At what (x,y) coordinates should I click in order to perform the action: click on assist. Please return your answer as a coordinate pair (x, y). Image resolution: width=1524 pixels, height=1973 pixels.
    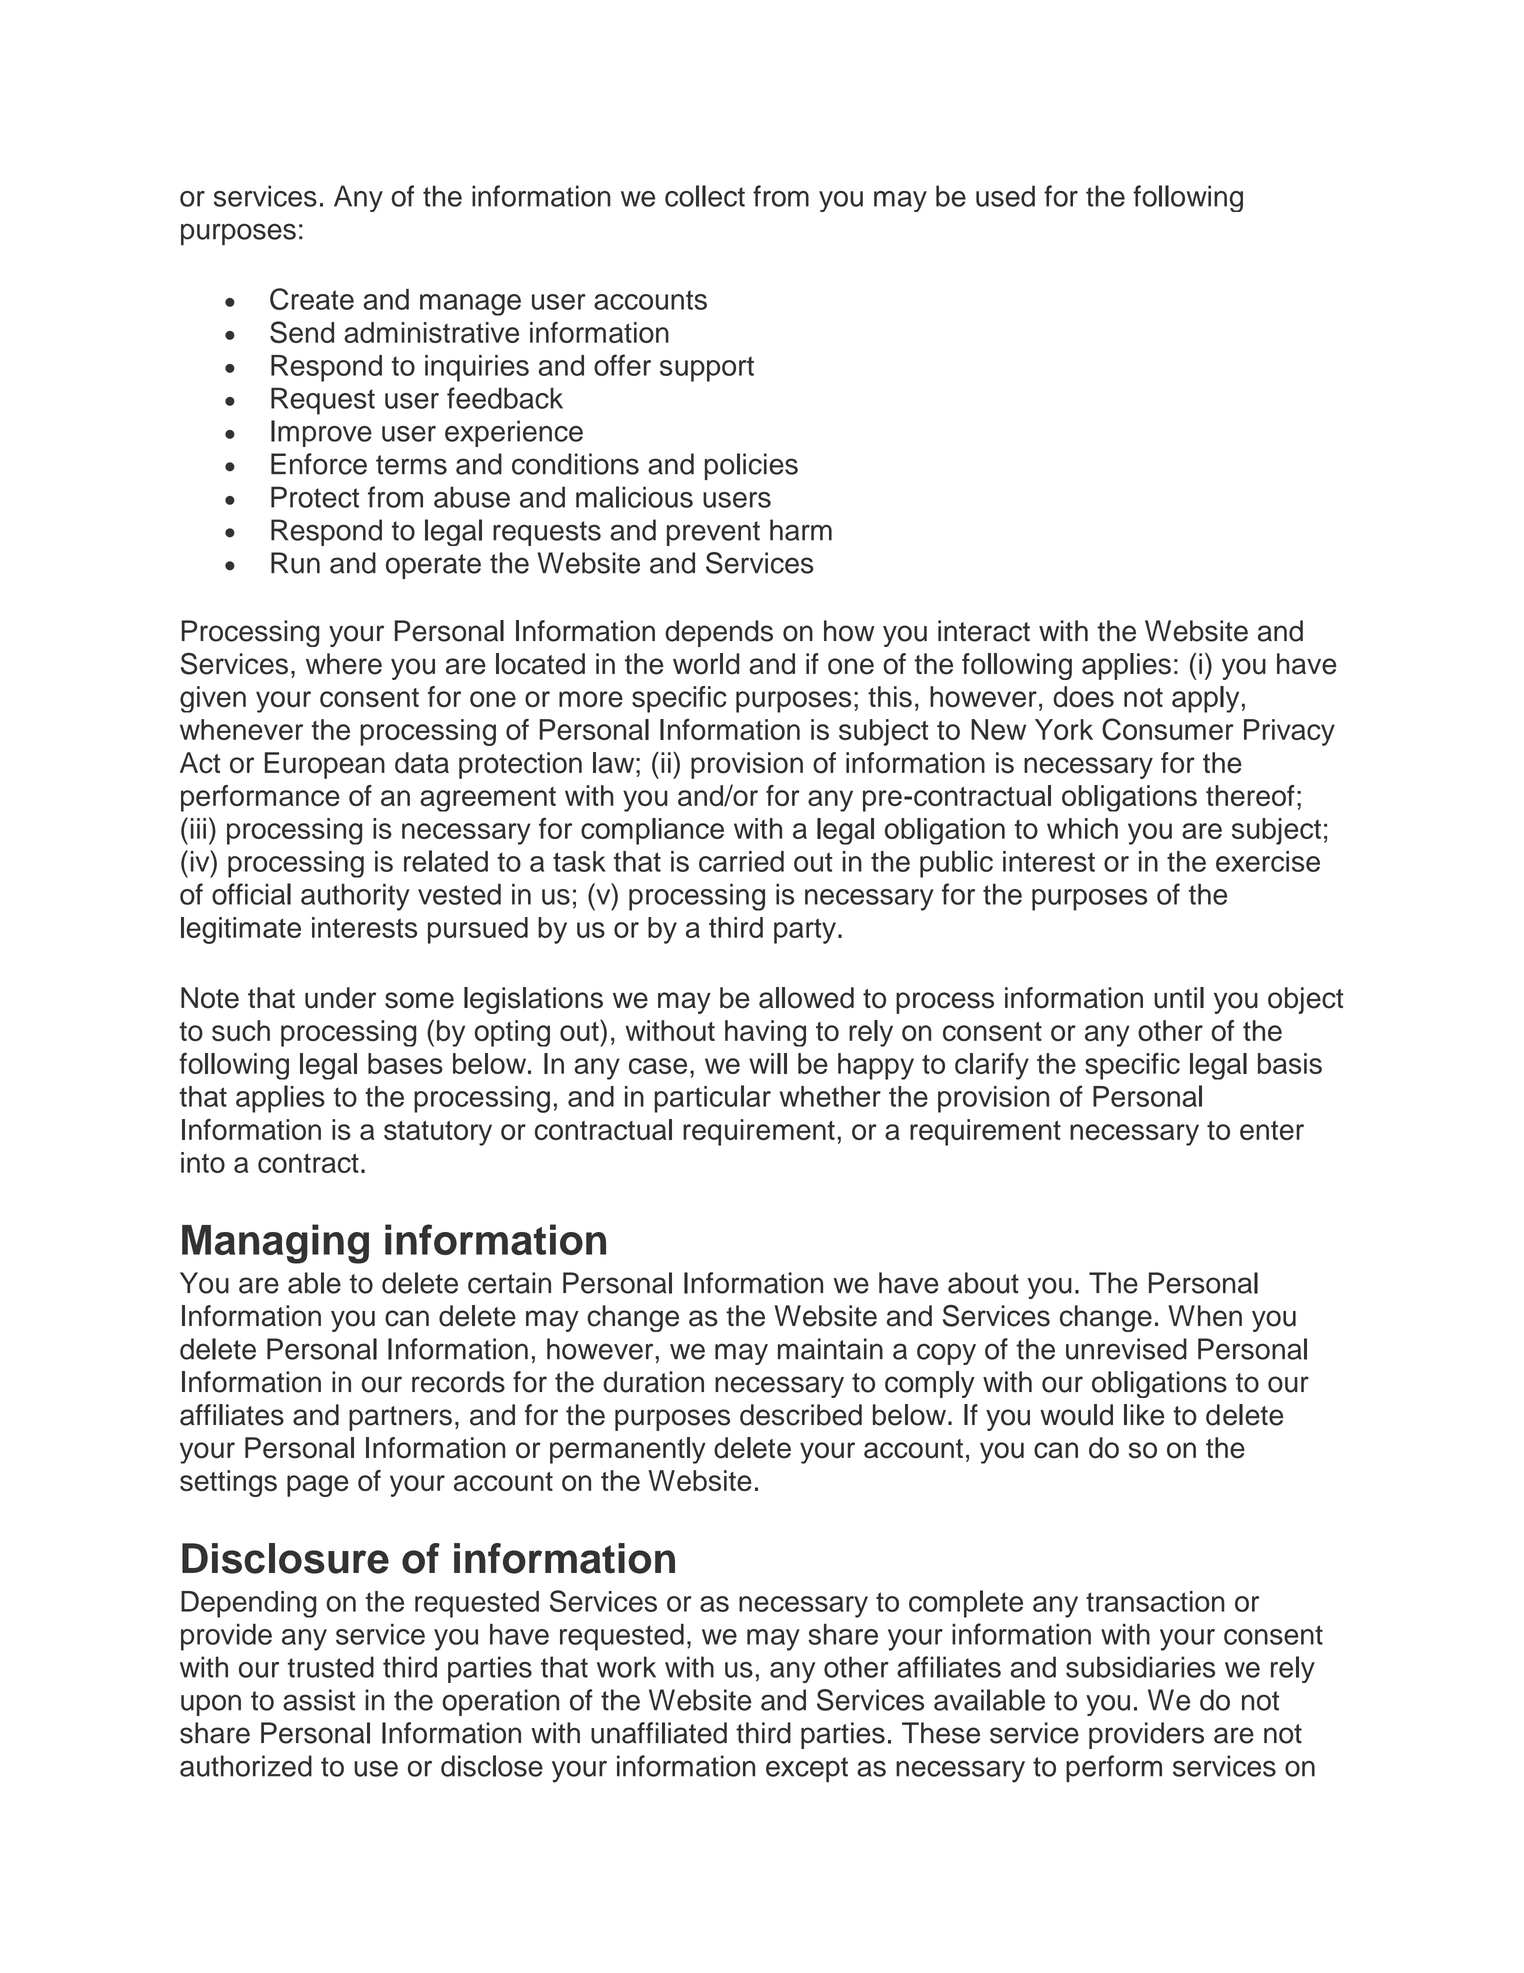
    Looking at the image, I should click on (319, 1700).
